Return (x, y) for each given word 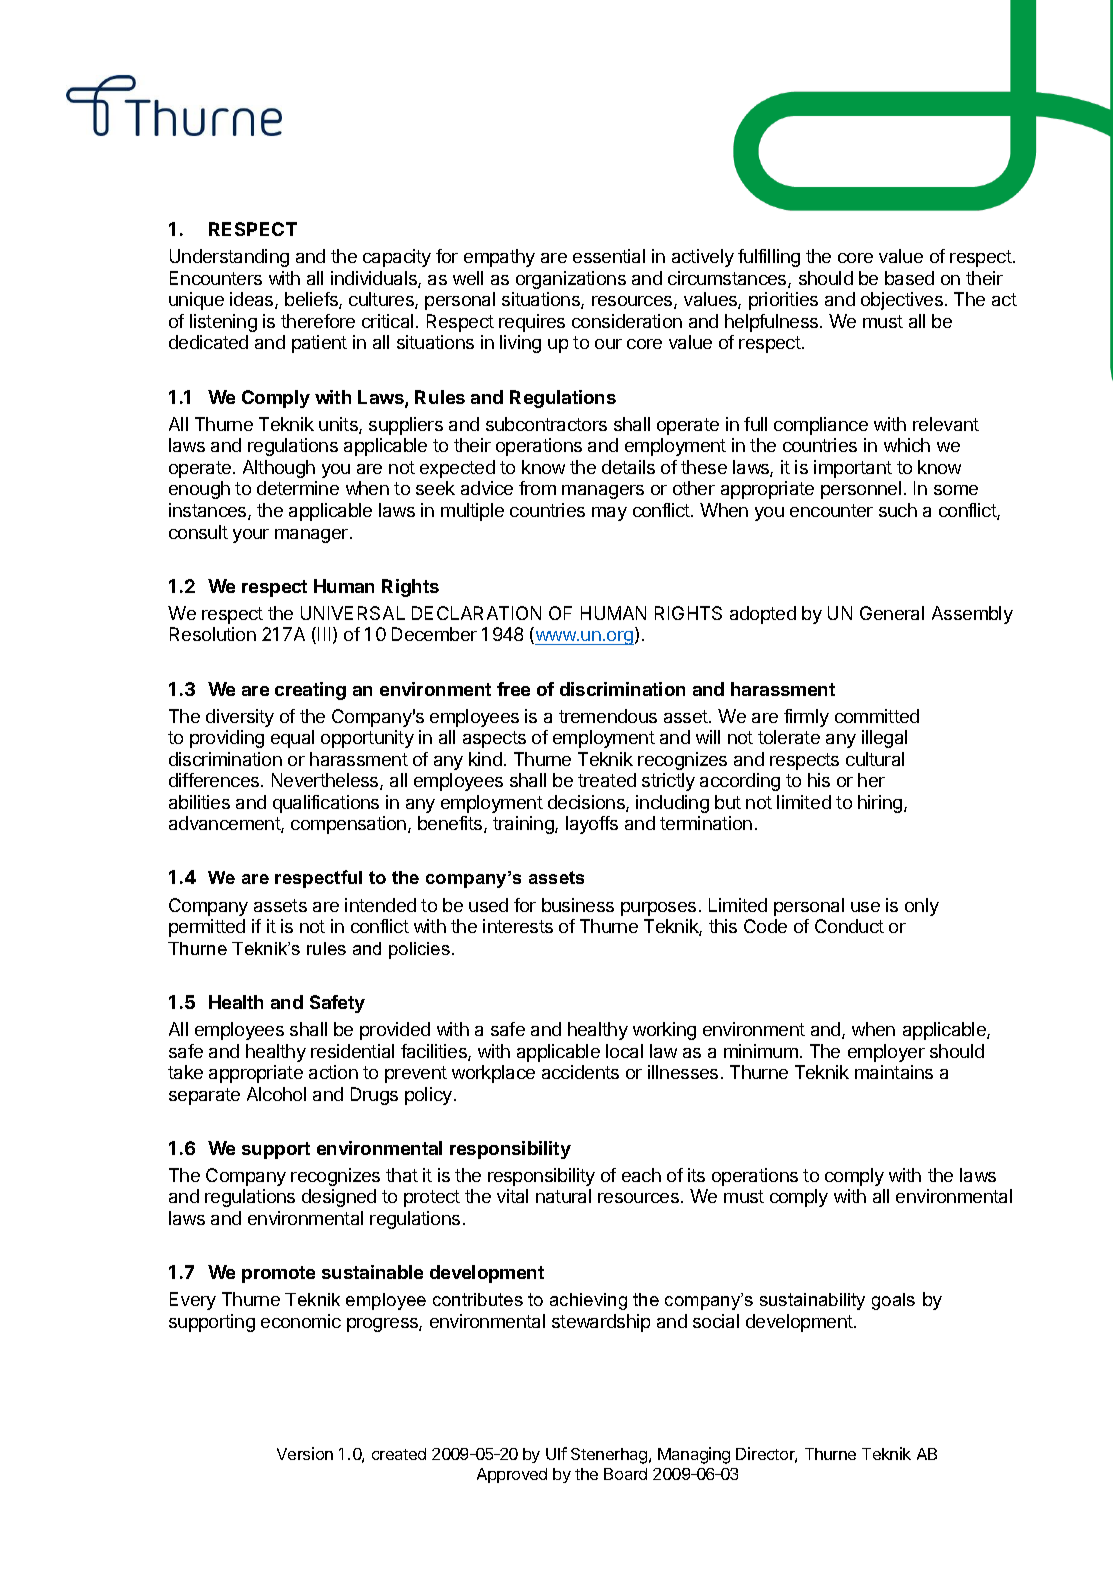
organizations (571, 280)
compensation (350, 825)
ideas (253, 300)
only (922, 907)
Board (625, 1474)
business (578, 905)
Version (305, 1453)
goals (893, 1301)
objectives (902, 301)
